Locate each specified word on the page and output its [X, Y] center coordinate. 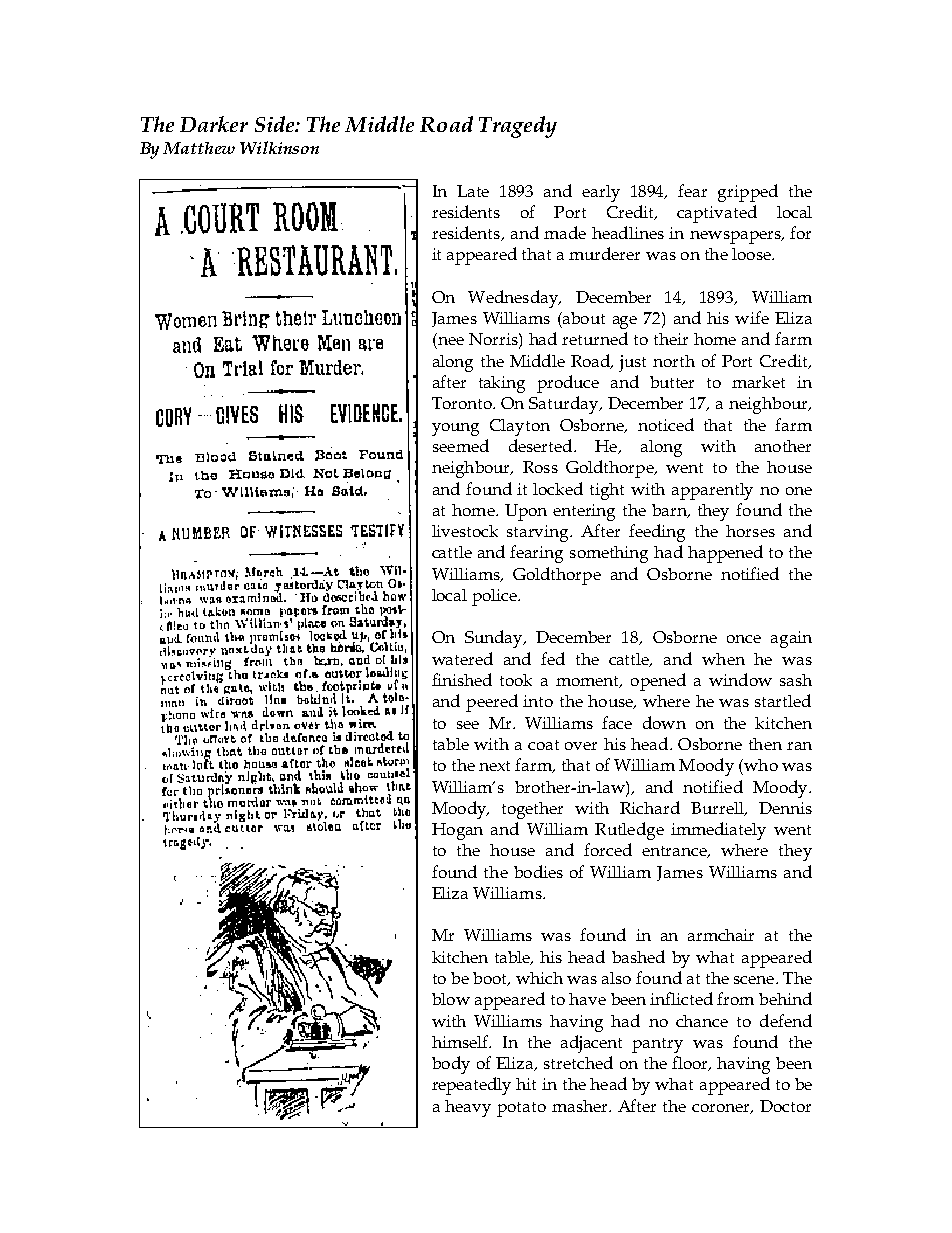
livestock [465, 531]
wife [752, 317]
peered [492, 703]
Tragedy [518, 127]
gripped [748, 193]
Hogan [457, 831]
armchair [721, 935]
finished [462, 679]
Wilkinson [279, 147]
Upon [526, 512]
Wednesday [514, 299]
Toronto [463, 403]
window [740, 679]
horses [750, 531]
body [451, 1065]
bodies [538, 871]
